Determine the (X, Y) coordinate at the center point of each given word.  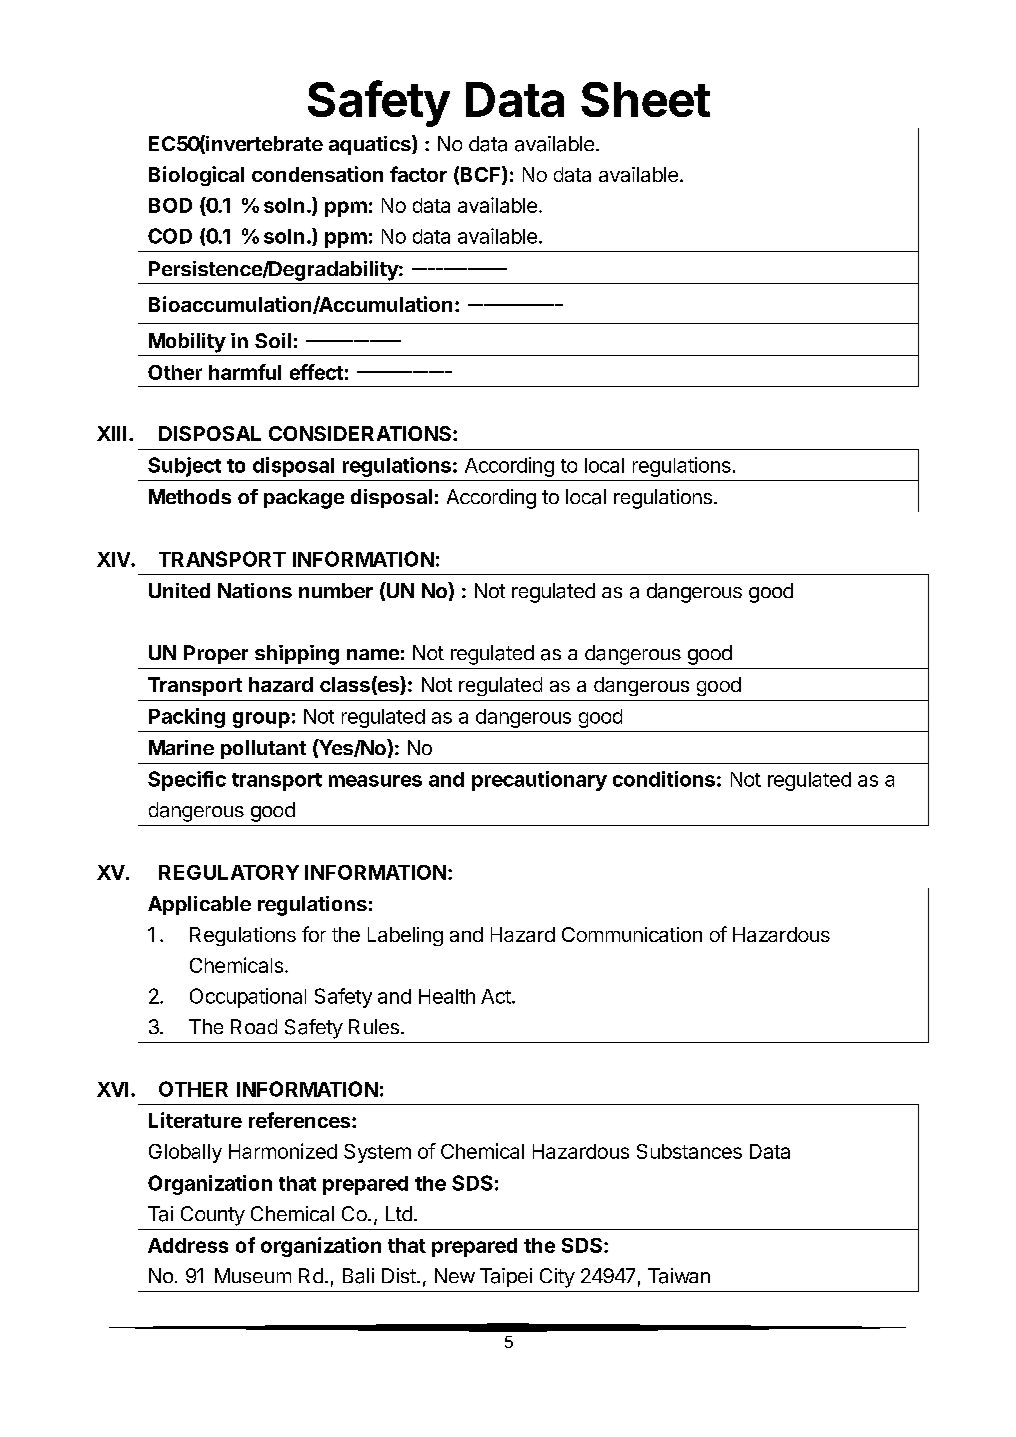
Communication (632, 934)
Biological (196, 176)
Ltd (399, 1213)
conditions (664, 779)
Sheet (645, 99)
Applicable (199, 905)
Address (188, 1245)
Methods (190, 496)
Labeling (405, 936)
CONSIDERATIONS (361, 433)
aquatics (371, 145)
